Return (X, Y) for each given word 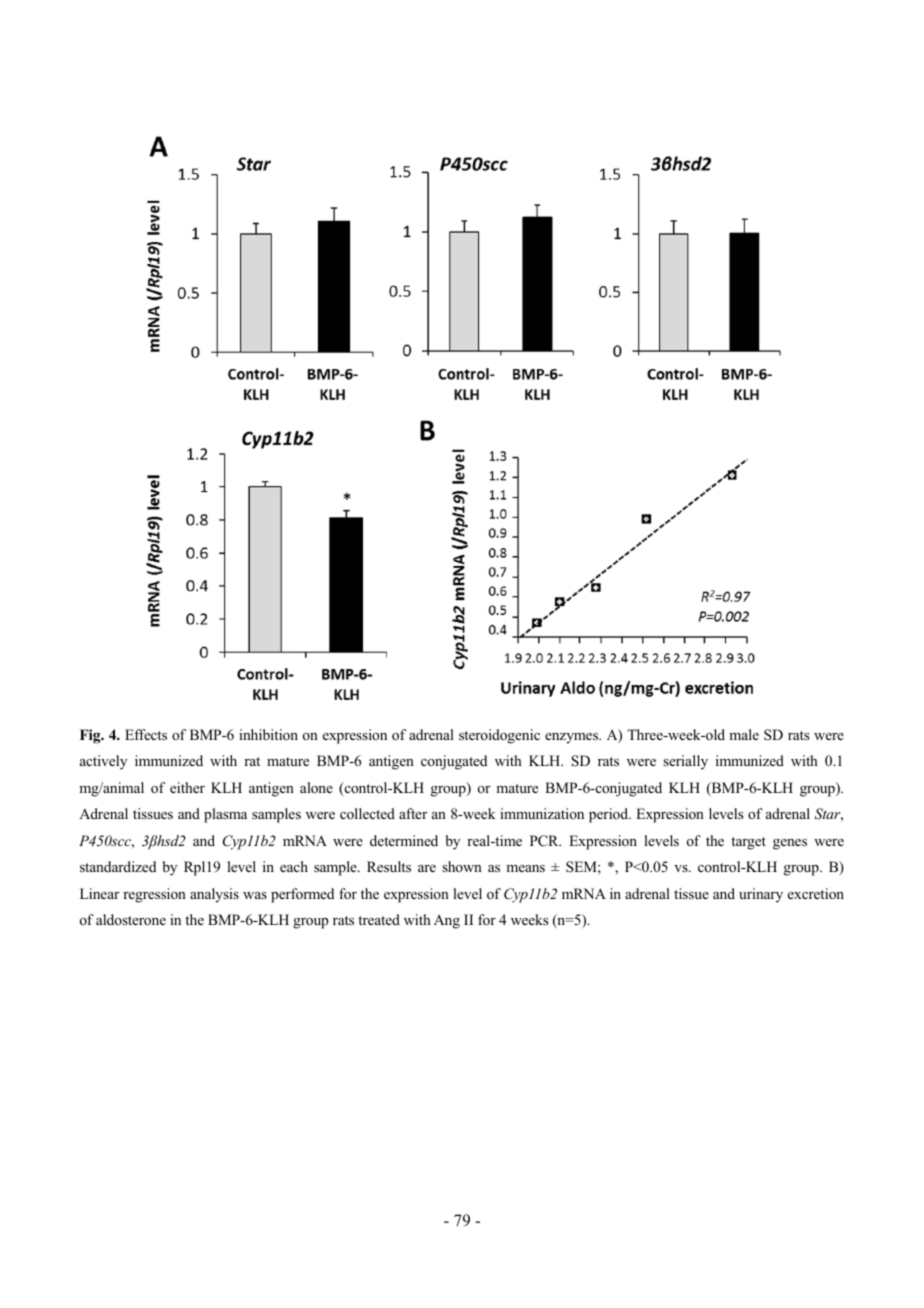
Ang (447, 922)
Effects (146, 734)
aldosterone (131, 920)
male (744, 734)
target (748, 843)
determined (404, 840)
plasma (225, 815)
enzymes (573, 738)
